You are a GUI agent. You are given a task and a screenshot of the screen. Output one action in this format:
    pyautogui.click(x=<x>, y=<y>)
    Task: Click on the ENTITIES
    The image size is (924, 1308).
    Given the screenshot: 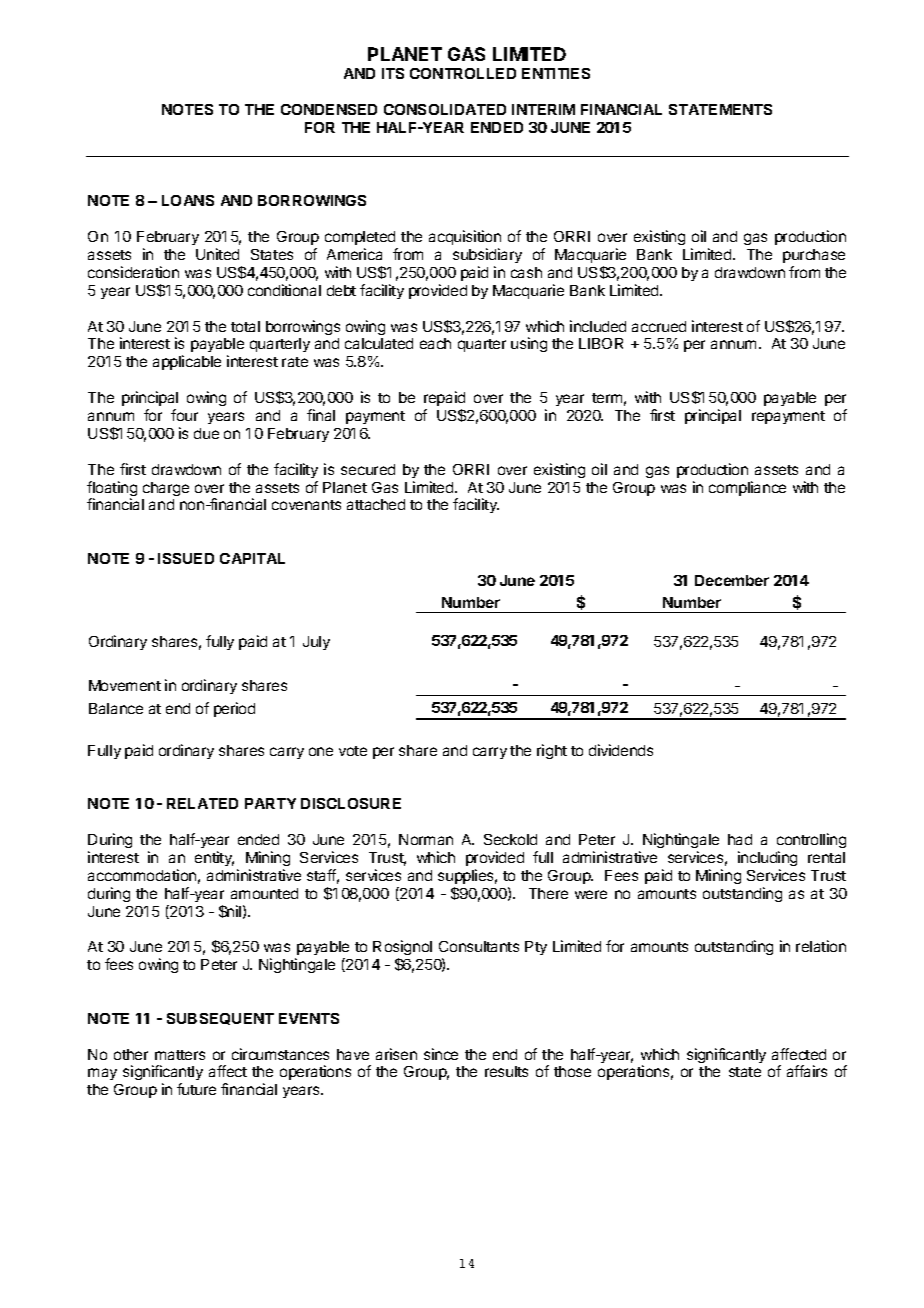 What is the action you would take?
    pyautogui.click(x=556, y=73)
